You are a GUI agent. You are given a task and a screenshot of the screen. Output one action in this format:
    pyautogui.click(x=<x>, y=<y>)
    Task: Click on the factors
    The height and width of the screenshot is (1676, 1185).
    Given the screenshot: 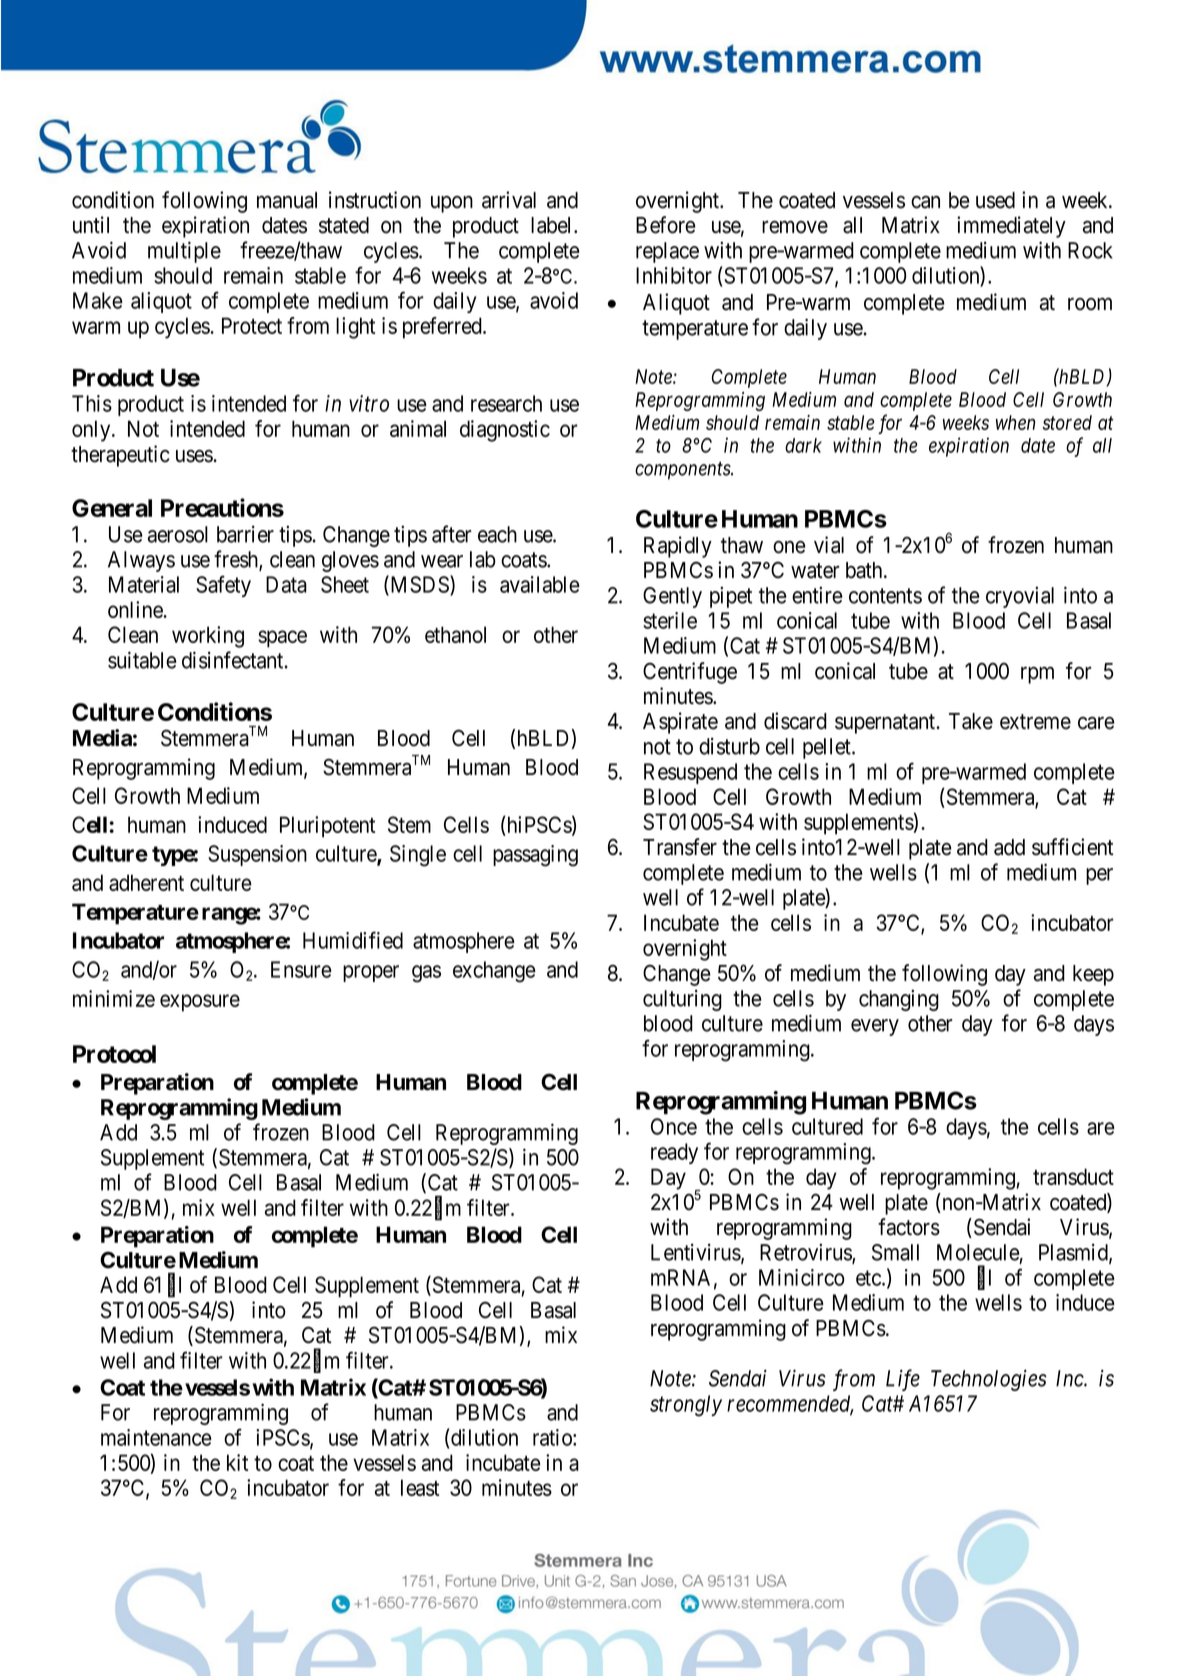 What is the action you would take?
    pyautogui.click(x=909, y=1227)
